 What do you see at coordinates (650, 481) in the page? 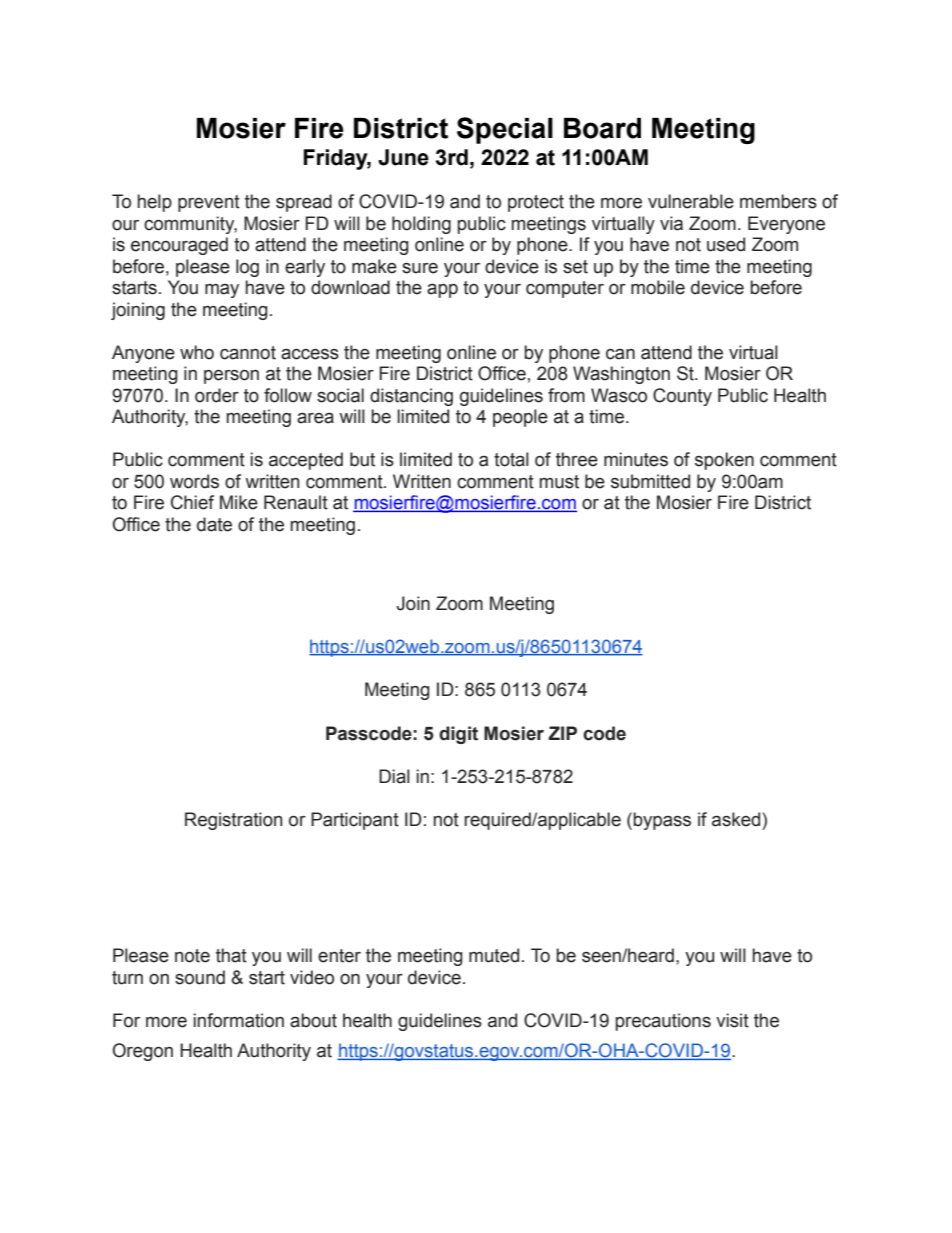
I see `submitted` at bounding box center [650, 481].
